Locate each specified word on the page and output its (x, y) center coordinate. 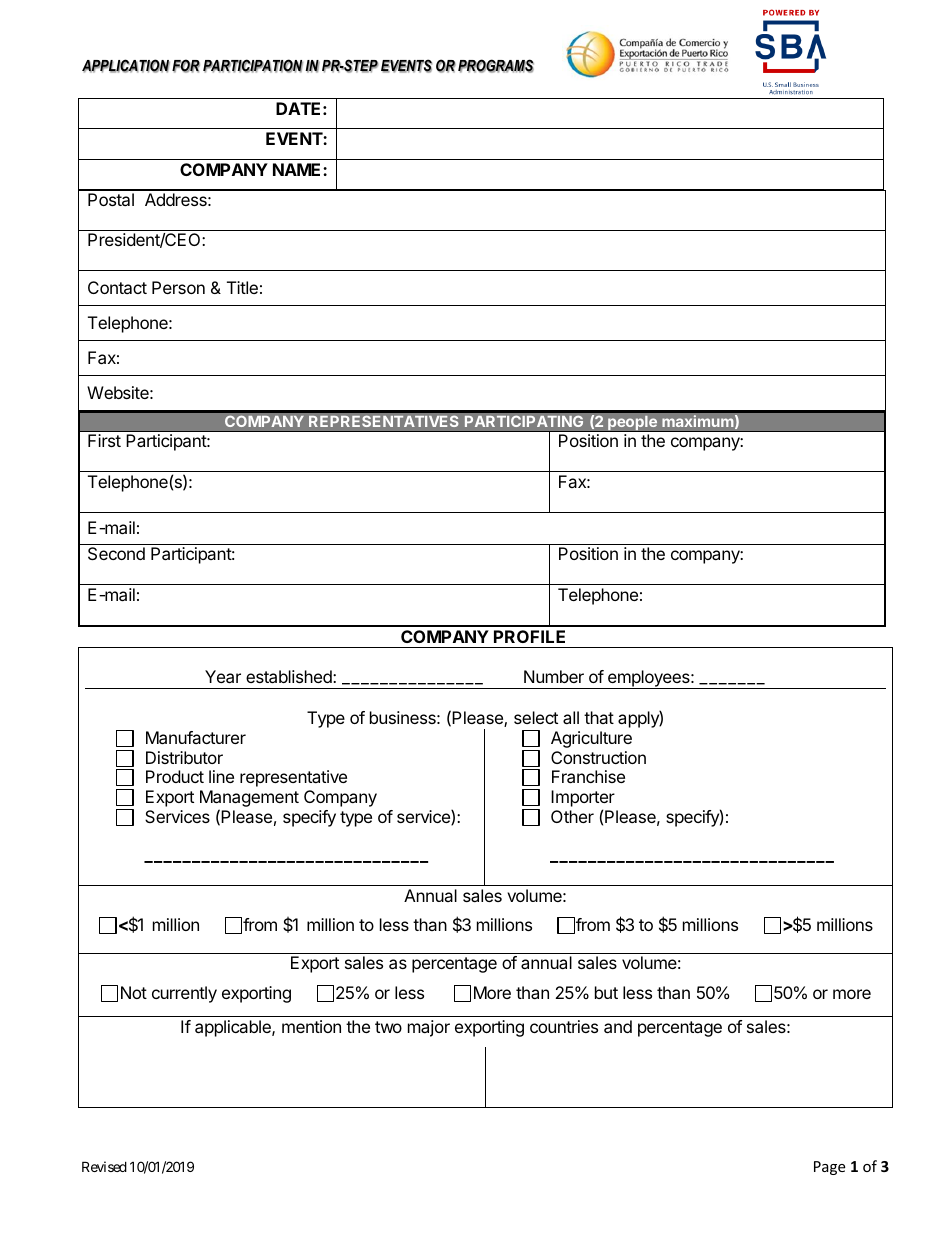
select (536, 717)
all (571, 717)
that (599, 717)
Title (242, 287)
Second (116, 553)
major (429, 1028)
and (618, 1026)
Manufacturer (196, 737)
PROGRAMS (496, 66)
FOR (186, 66)
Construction (598, 757)
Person (178, 287)
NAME (298, 169)
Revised (104, 1166)
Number (554, 676)
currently (184, 994)
